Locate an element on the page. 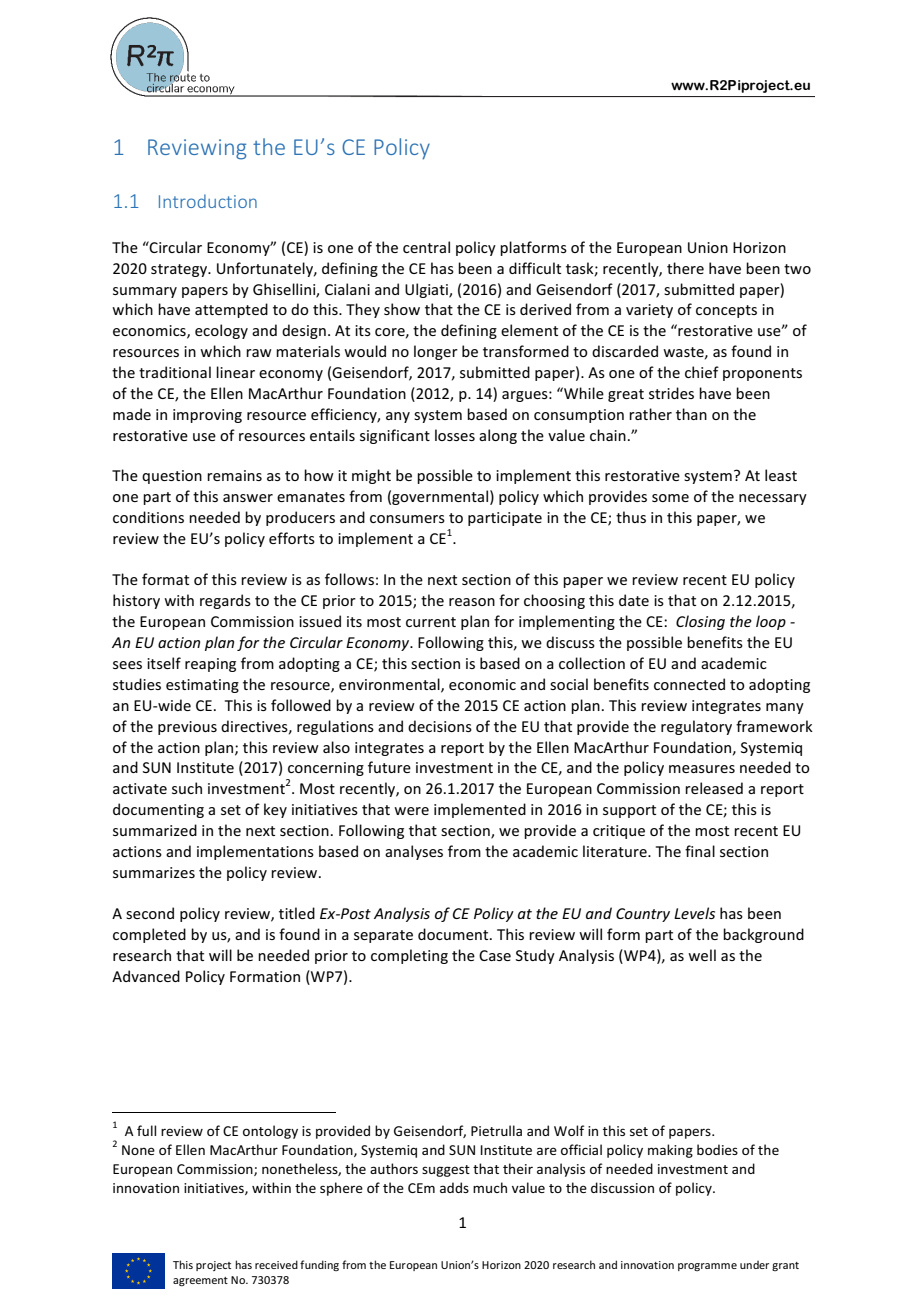 This image has height=1308, width=924. central is located at coordinates (426, 247).
